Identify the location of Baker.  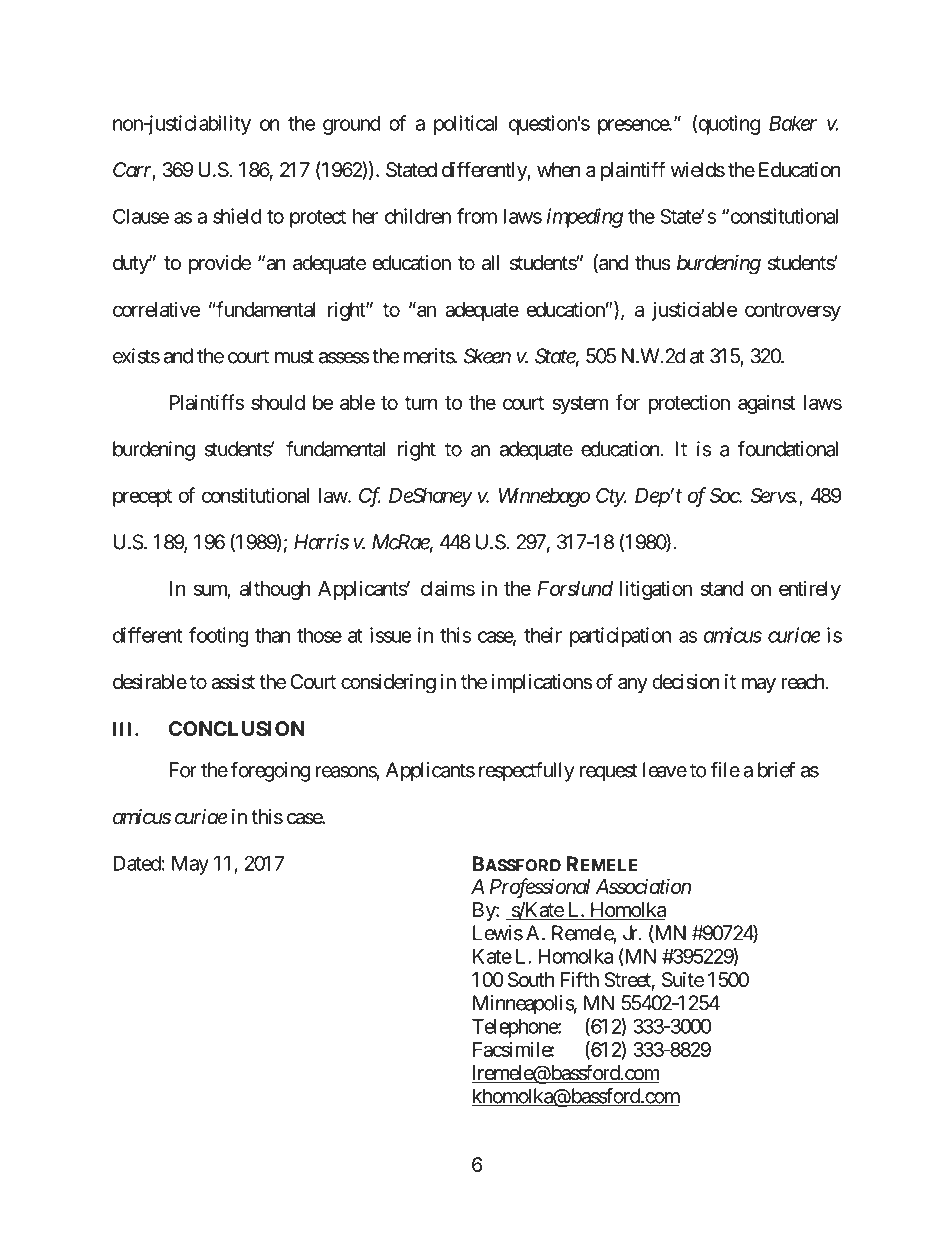
(793, 123).
